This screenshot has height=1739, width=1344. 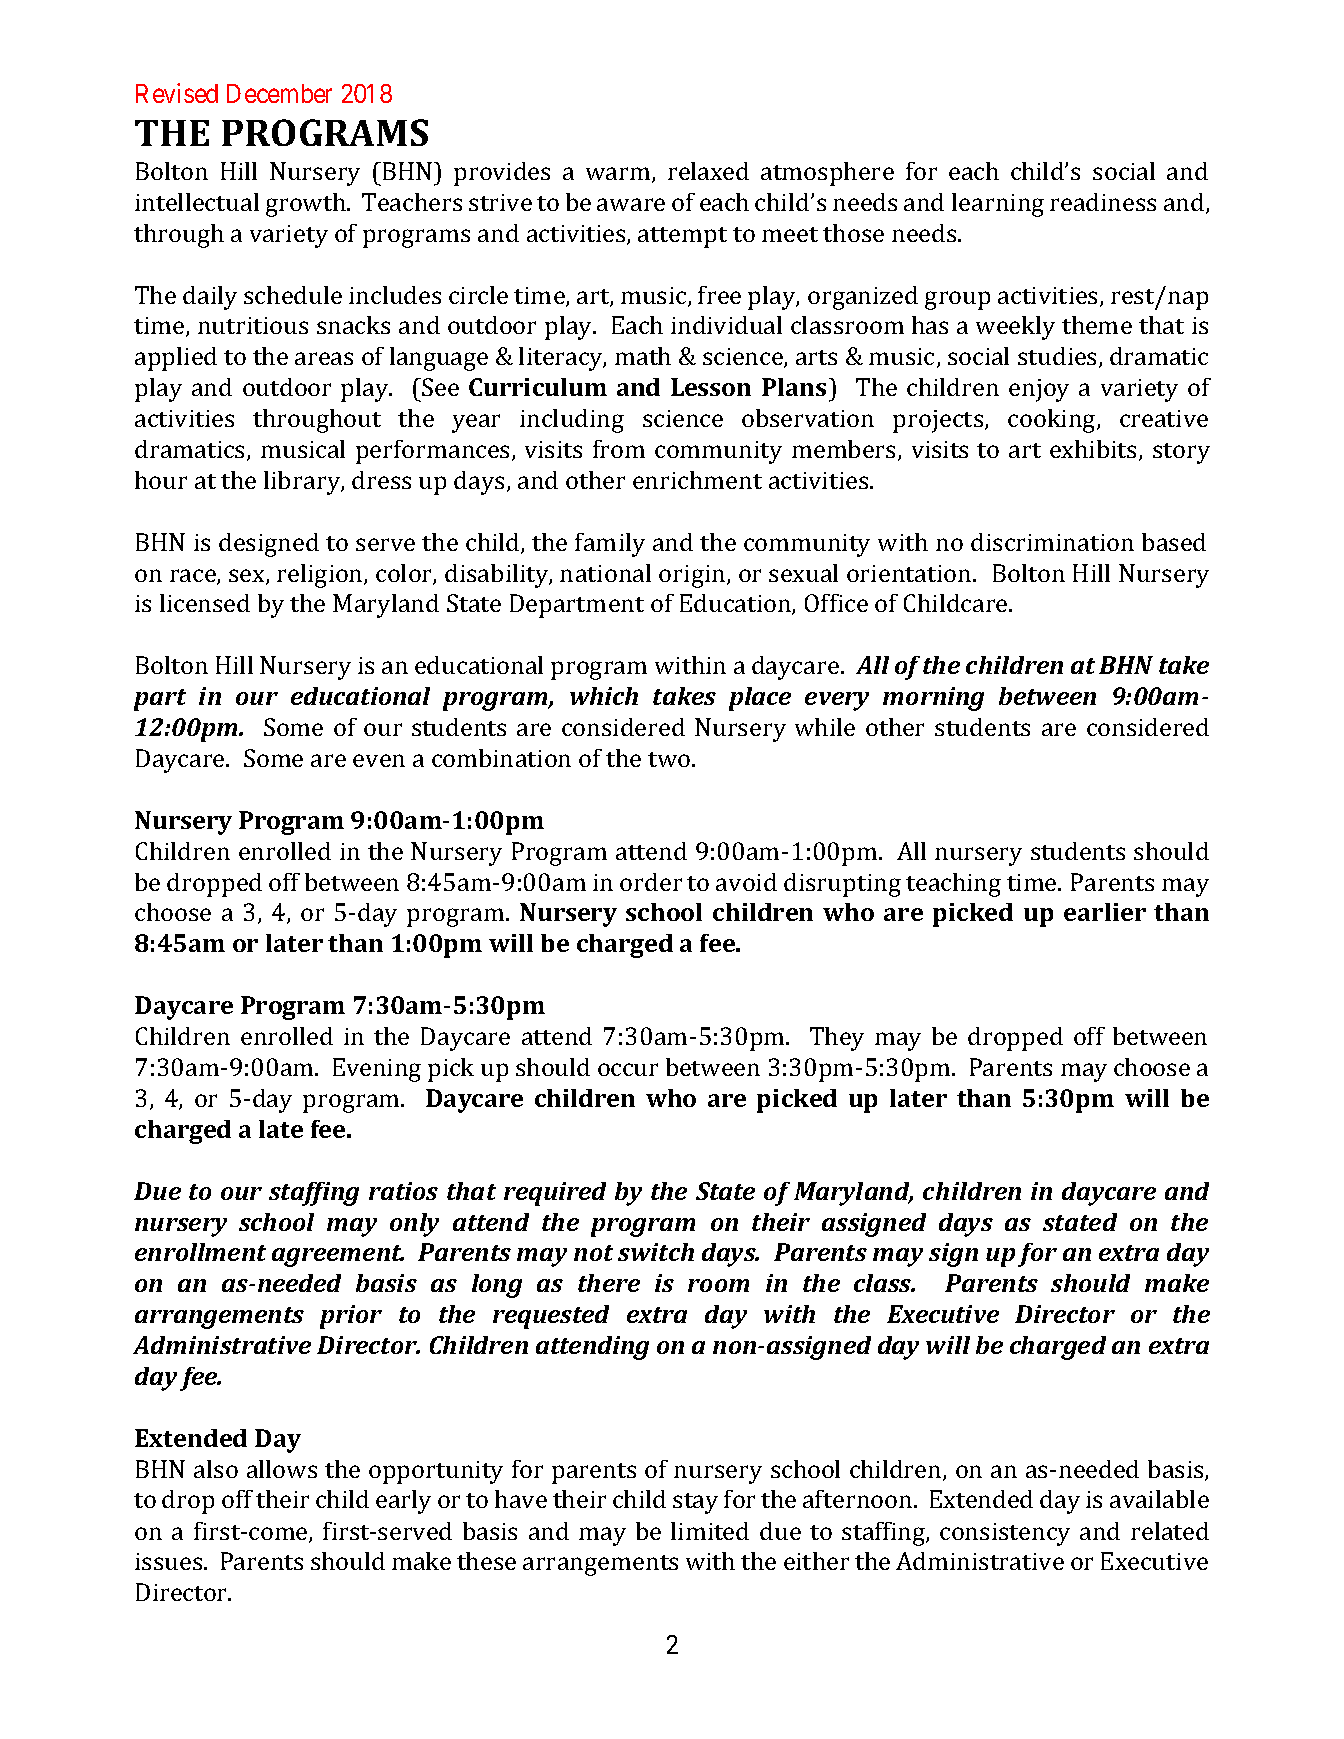 I want to click on order, so click(x=651, y=882).
